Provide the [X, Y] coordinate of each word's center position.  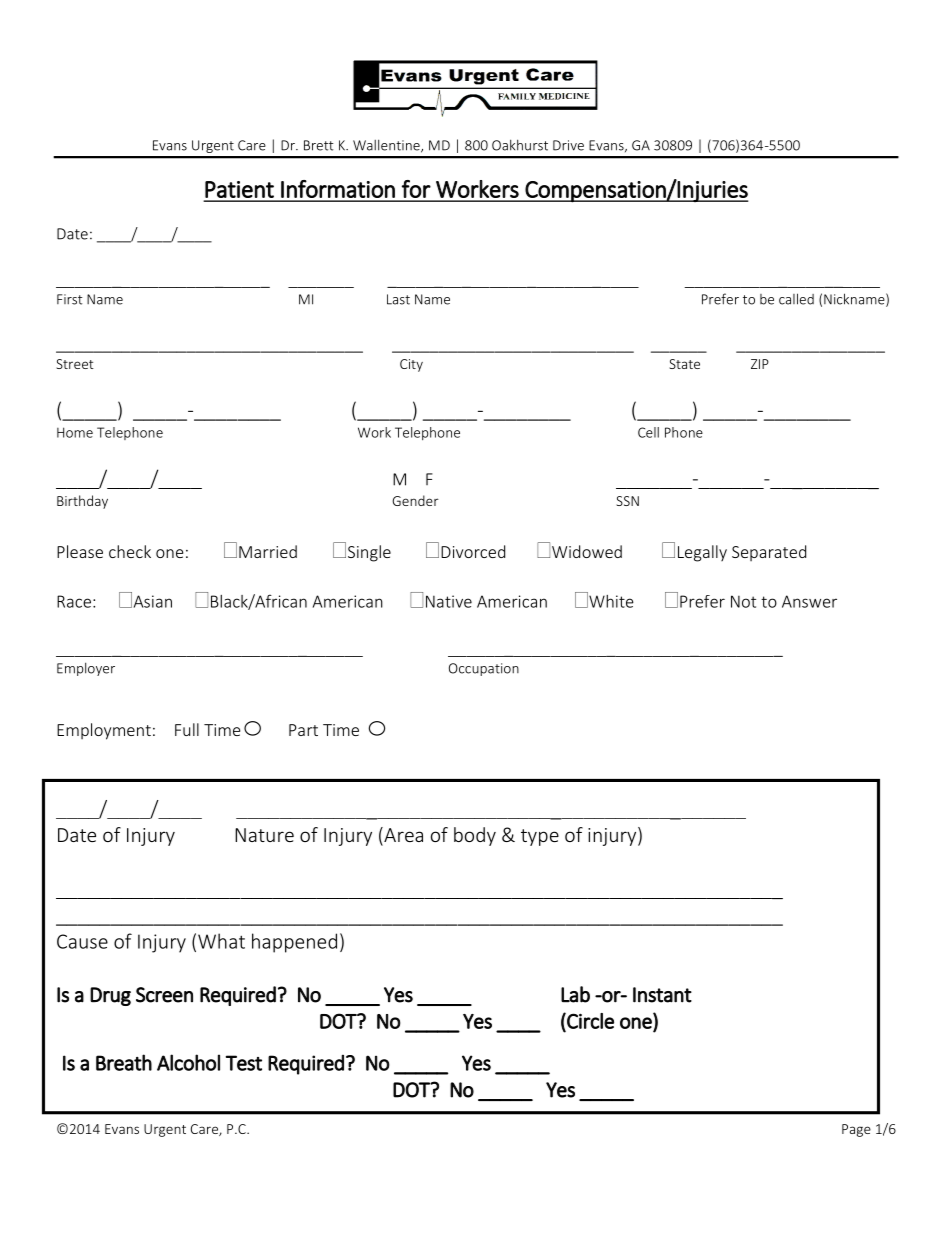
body [475, 836]
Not [743, 601]
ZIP [760, 364]
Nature [264, 835]
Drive [568, 145]
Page [856, 1130]
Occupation [484, 669]
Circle [589, 1022]
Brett [319, 145]
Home [75, 432]
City [411, 365]
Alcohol [188, 1062]
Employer [86, 669]
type [540, 837]
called [796, 299]
